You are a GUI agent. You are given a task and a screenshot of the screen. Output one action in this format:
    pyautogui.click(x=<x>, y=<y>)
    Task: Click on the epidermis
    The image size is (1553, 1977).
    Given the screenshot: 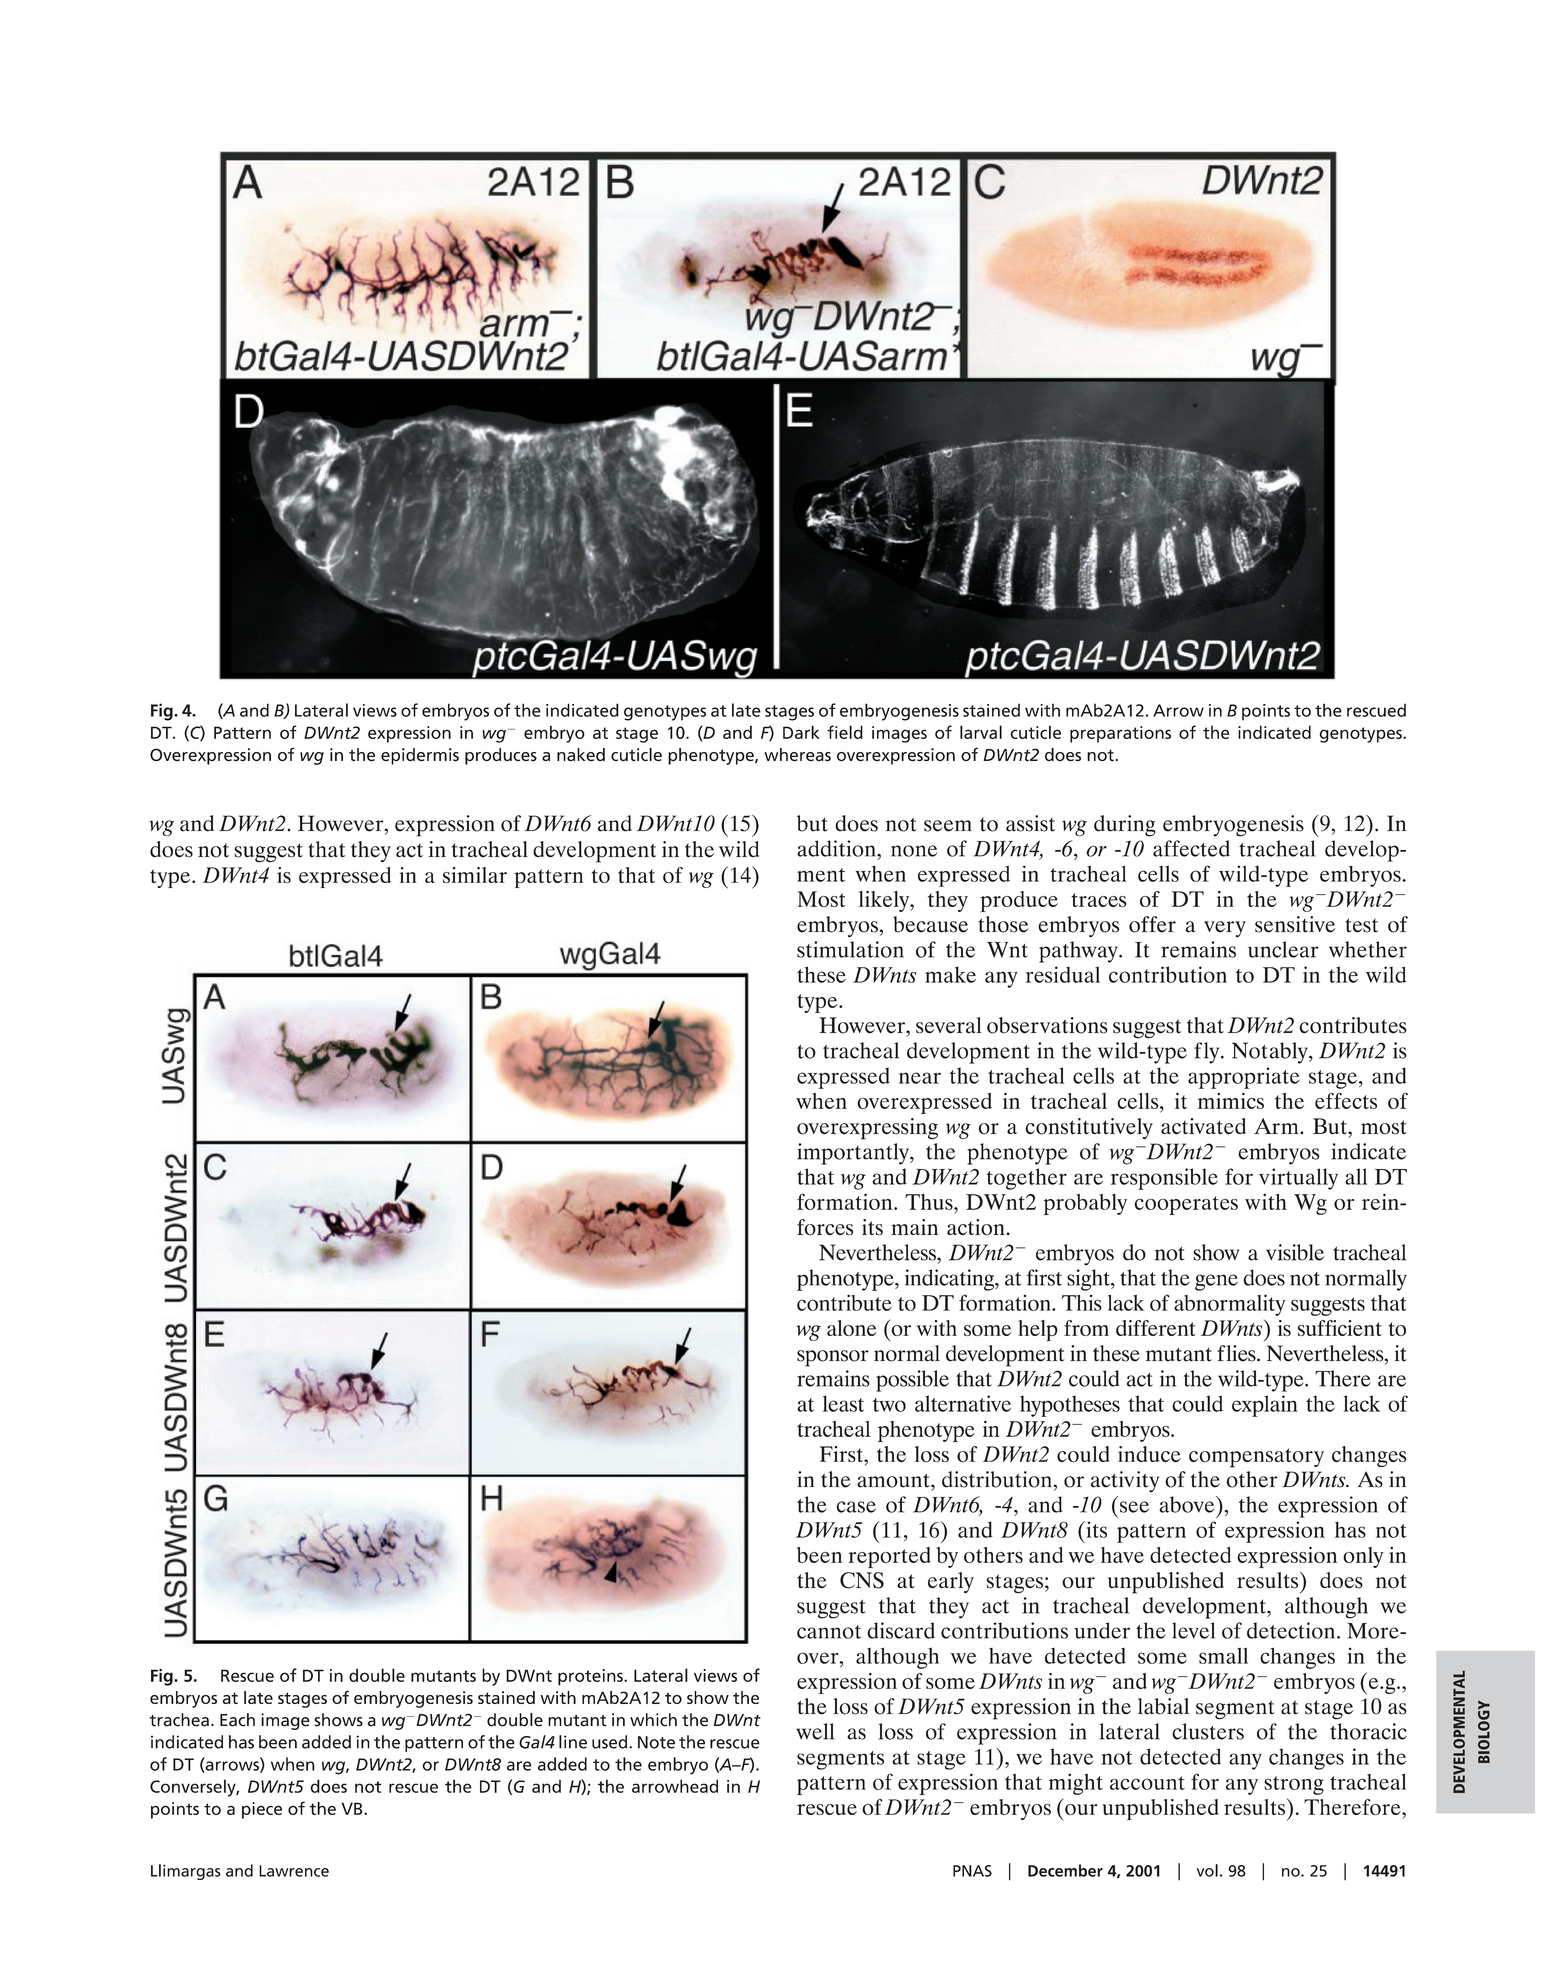 What is the action you would take?
    pyautogui.click(x=420, y=756)
